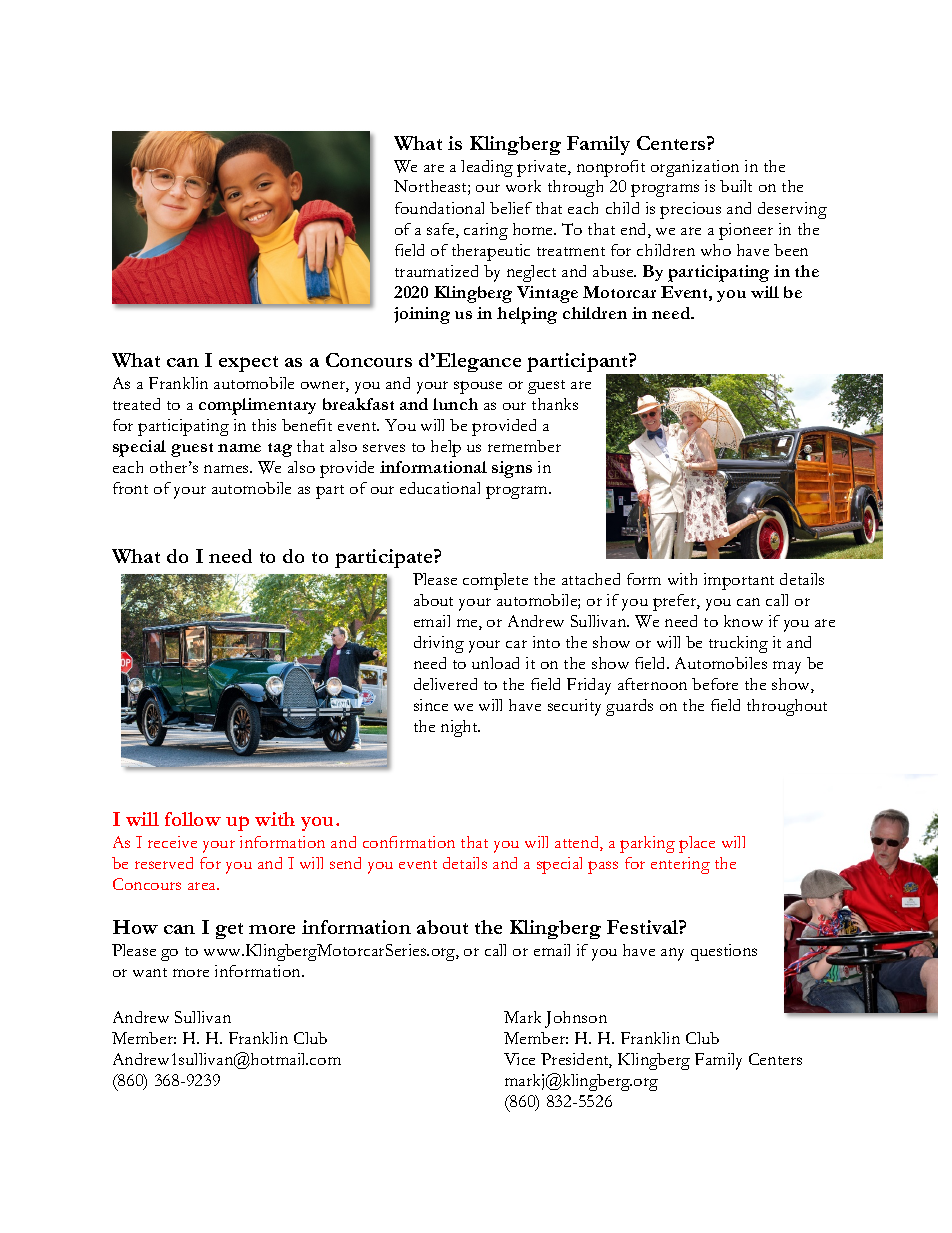 The width and height of the document is (952, 1233). What do you see at coordinates (743, 621) in the document?
I see `know` at bounding box center [743, 621].
